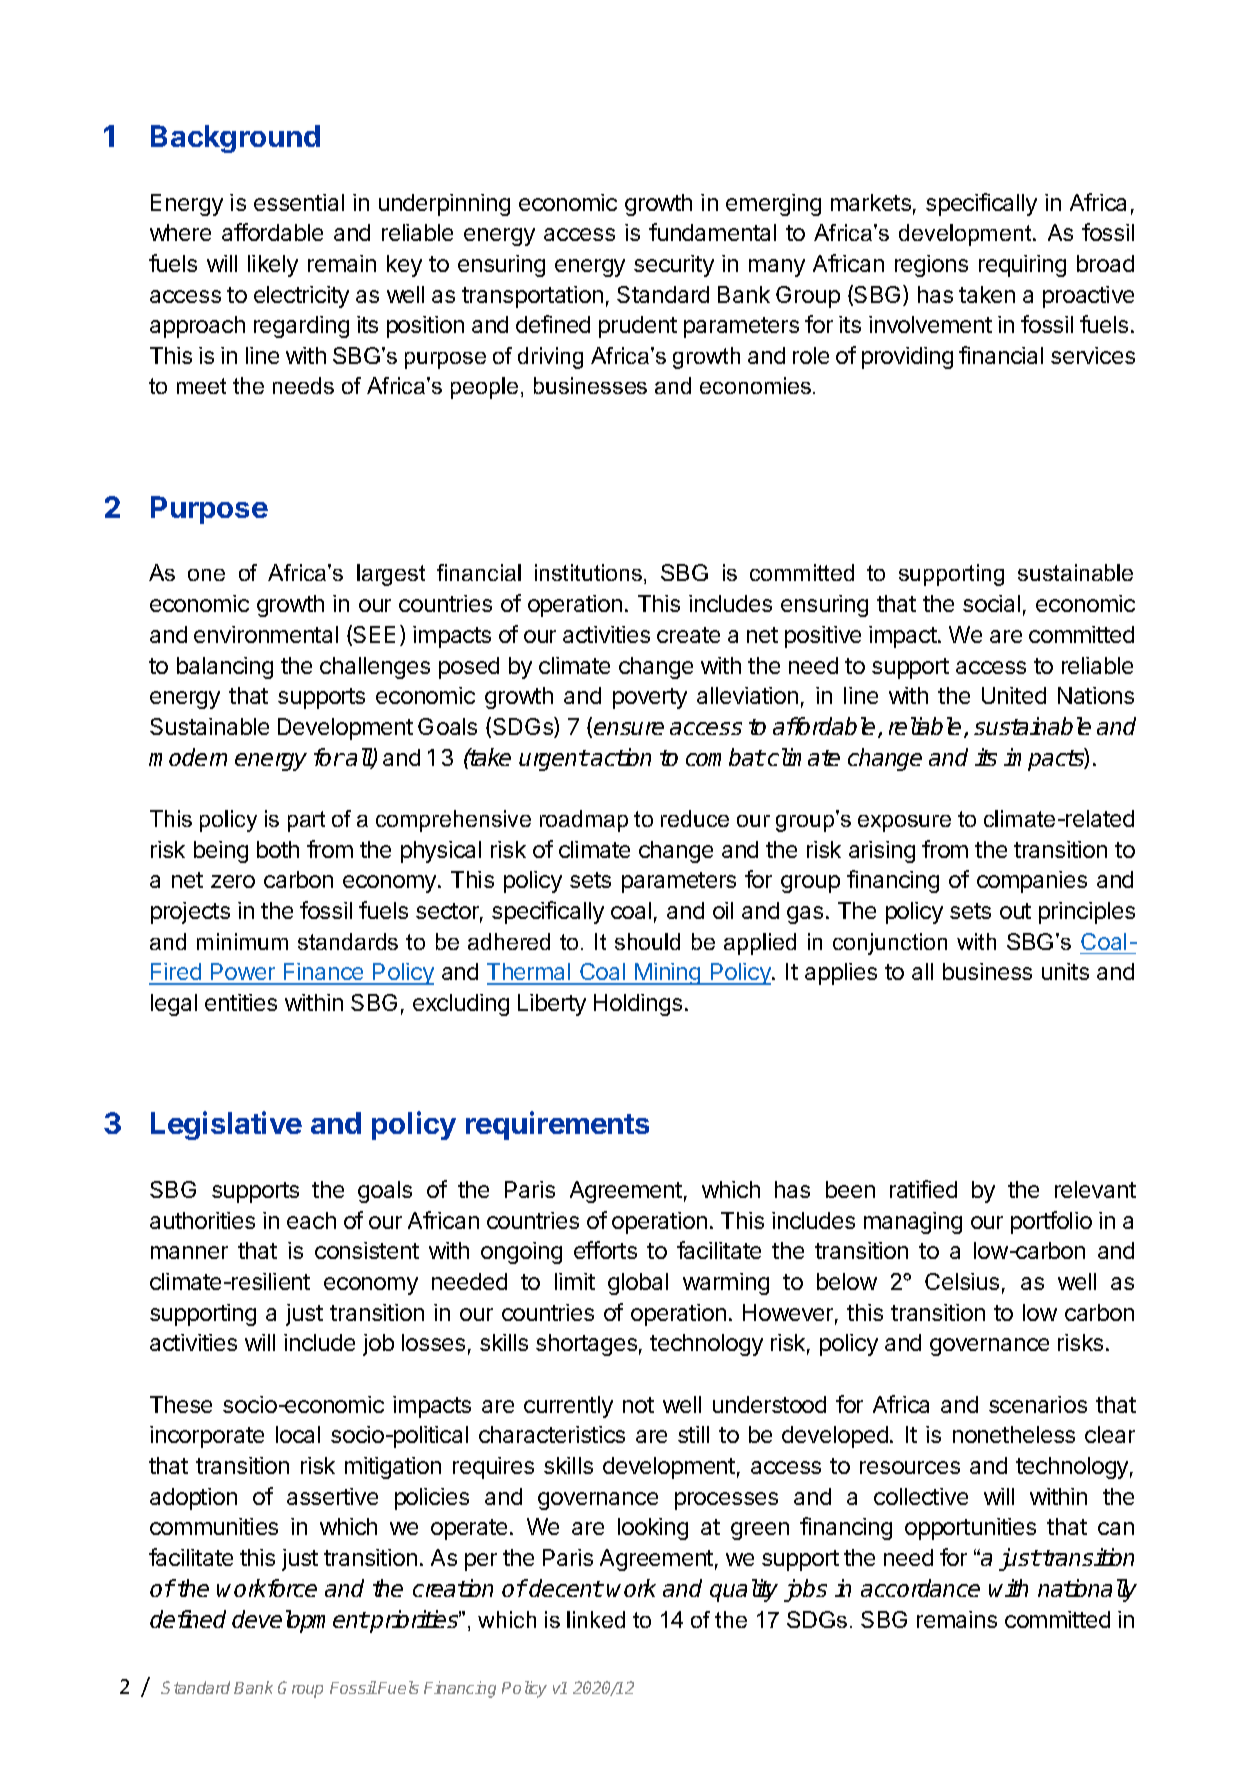 This screenshot has height=1775, width=1255. I want to click on fundamental, so click(712, 232).
